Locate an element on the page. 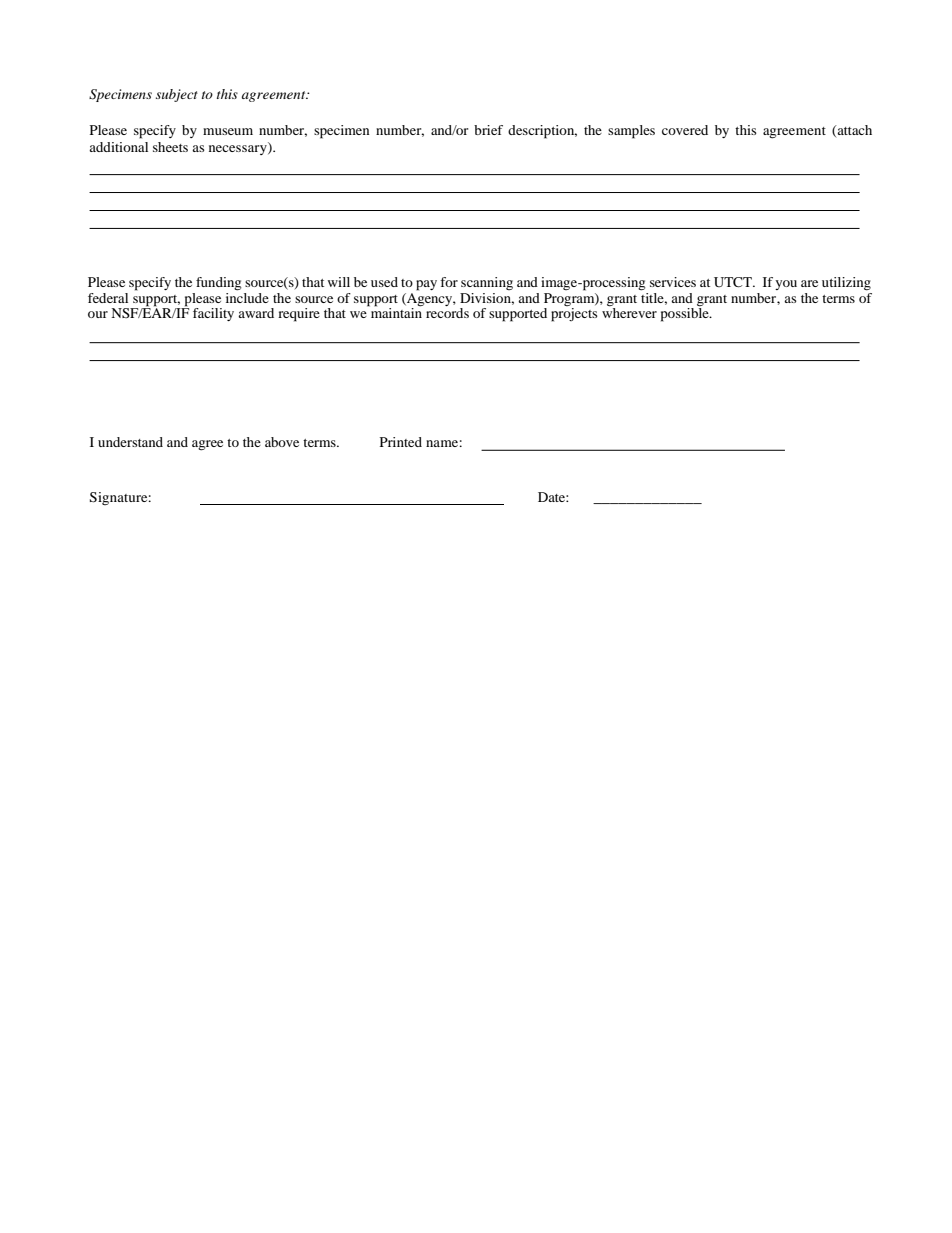  covered is located at coordinates (685, 130).
